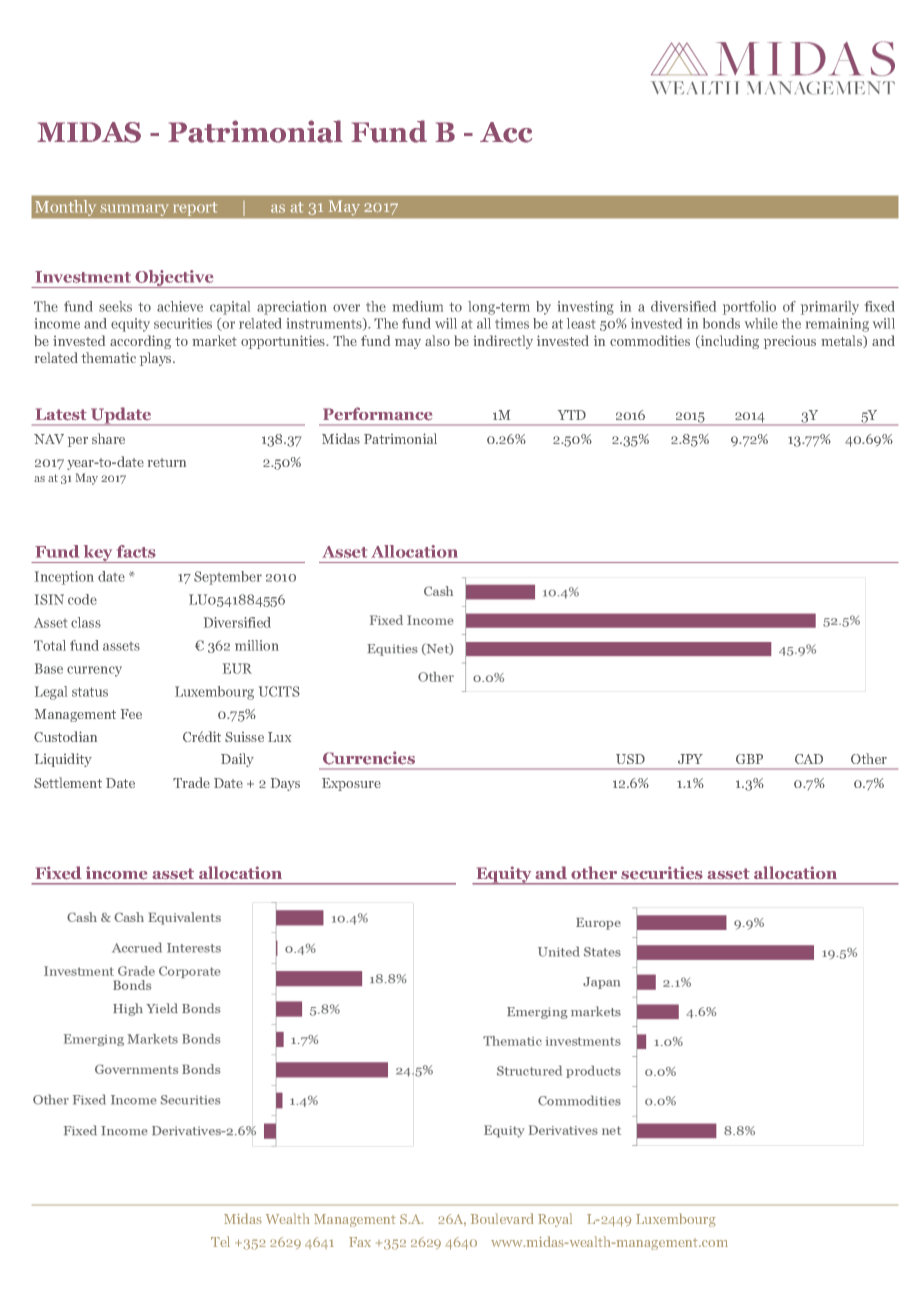  What do you see at coordinates (191, 782) in the document?
I see `Trade` at bounding box center [191, 782].
